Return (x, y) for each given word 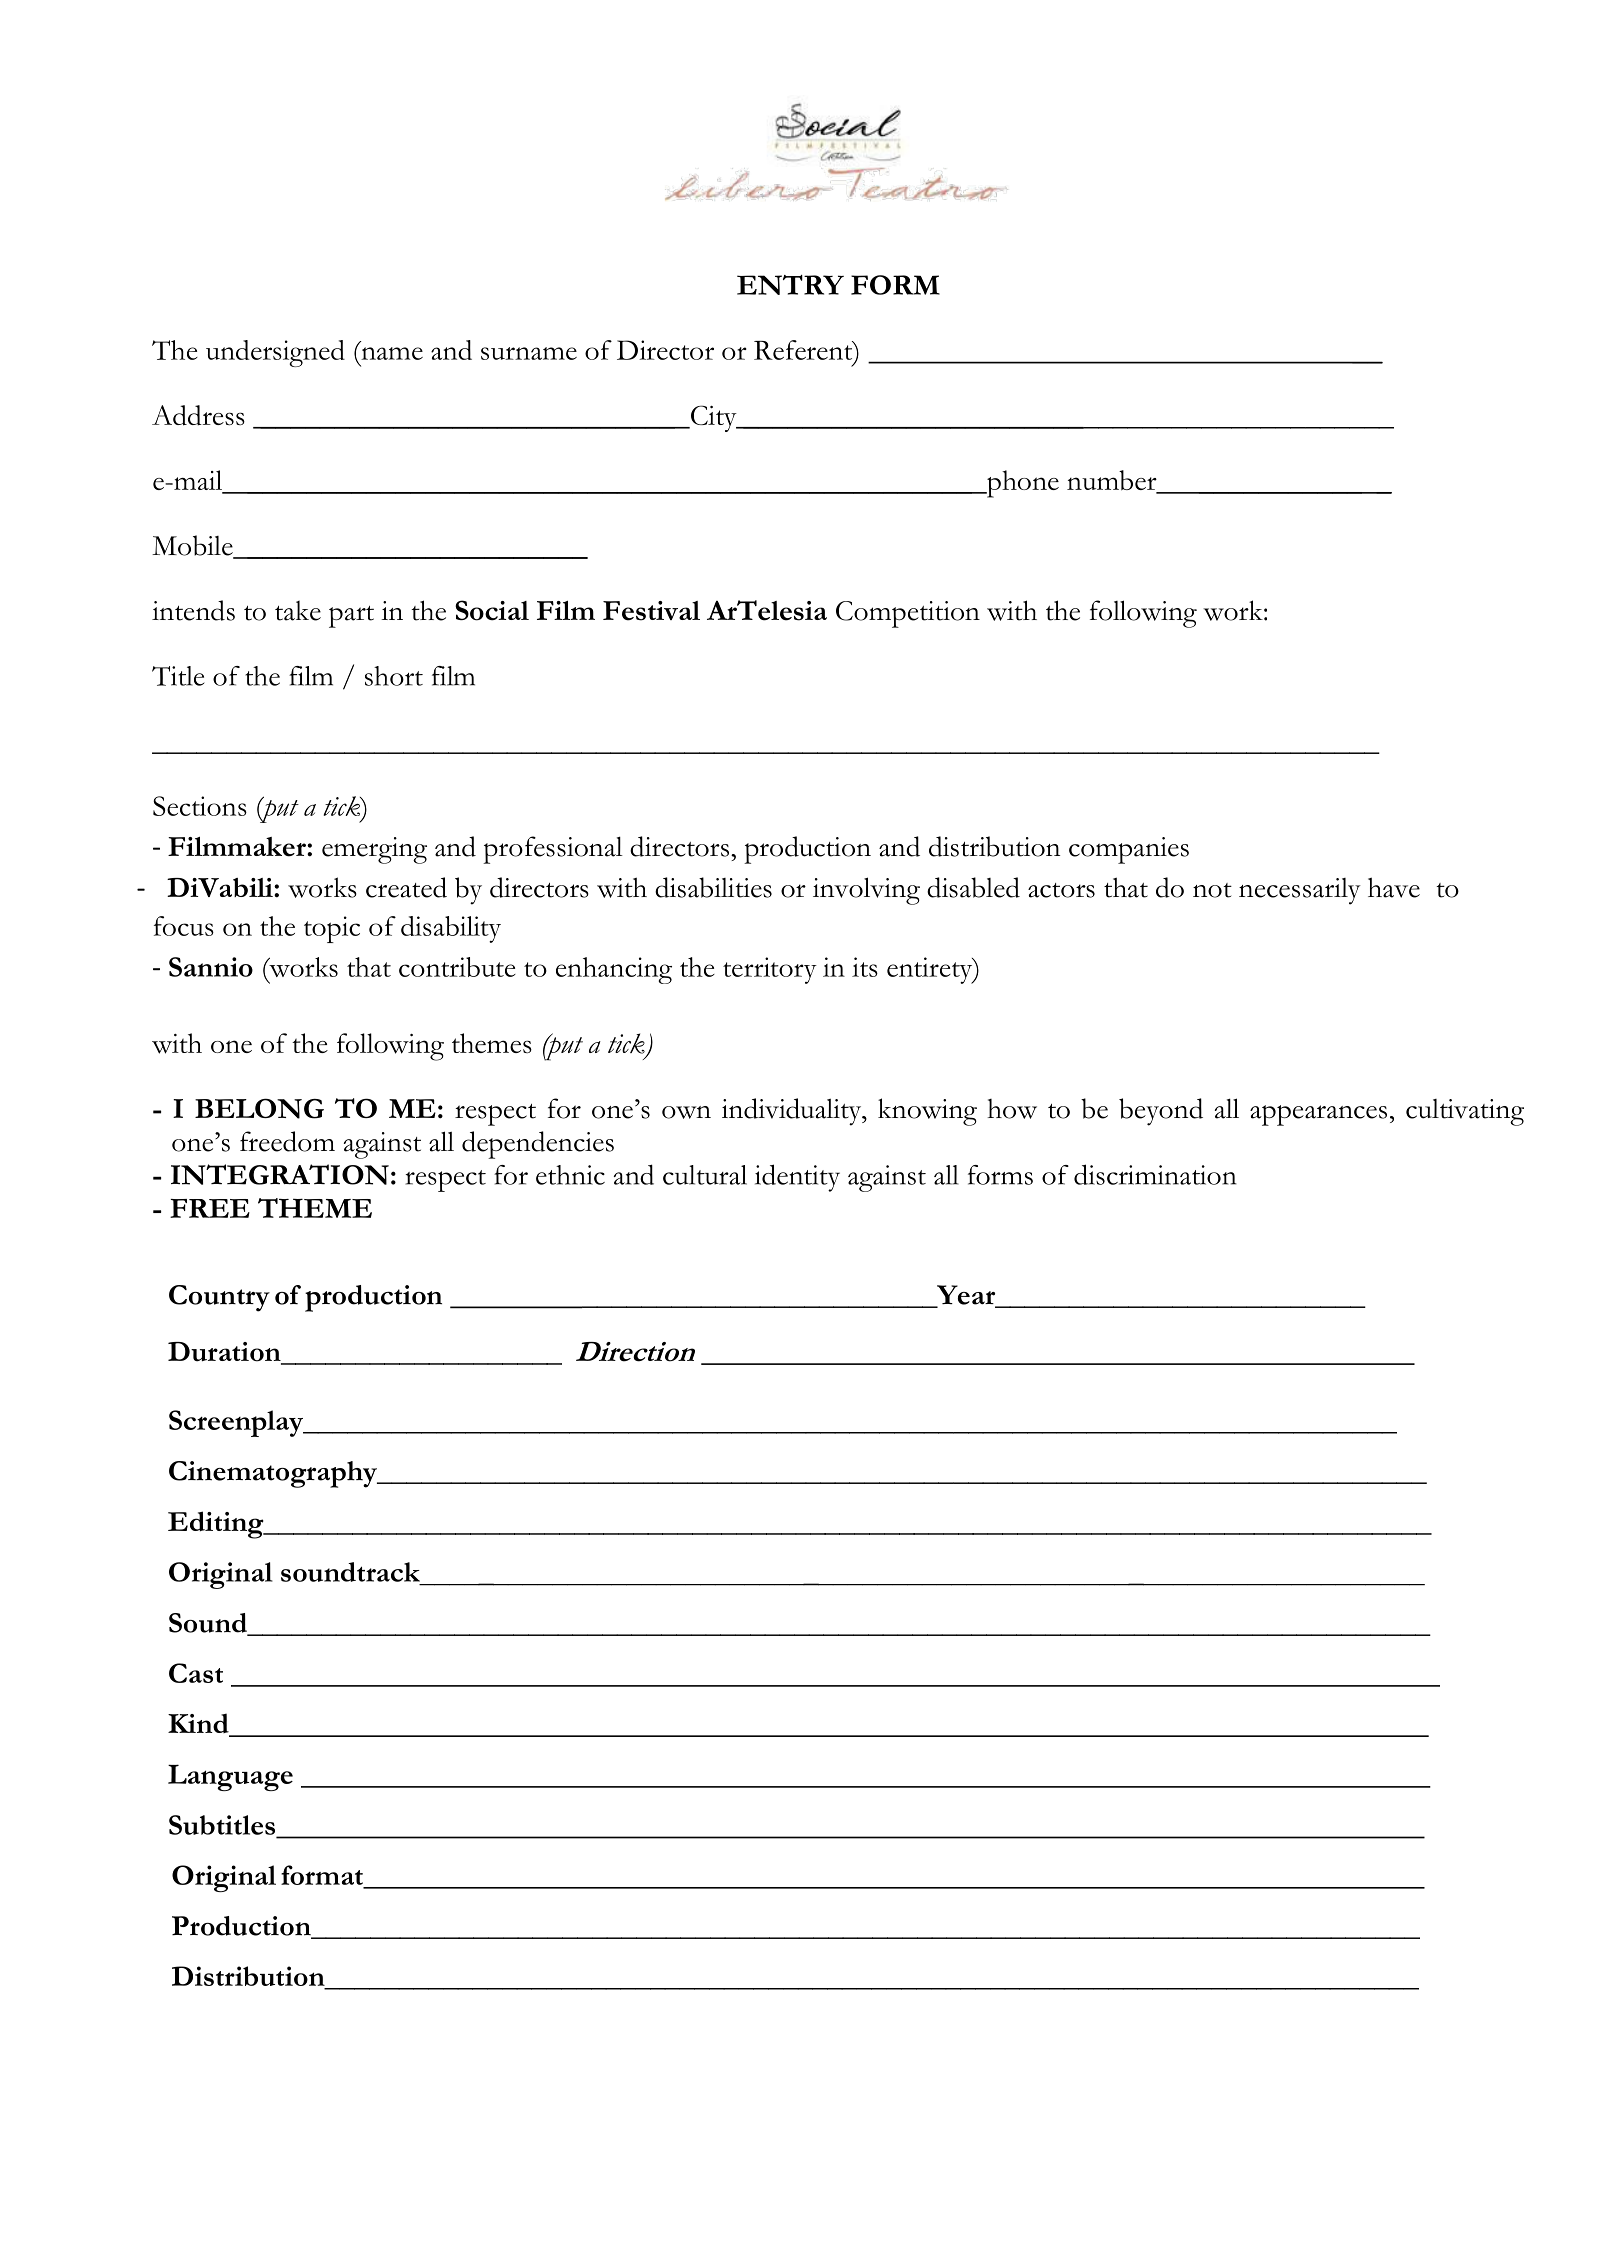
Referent (804, 350)
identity (797, 1178)
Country (219, 1298)
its (865, 967)
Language (230, 1777)
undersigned (275, 353)
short (394, 676)
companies (1129, 850)
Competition (908, 614)
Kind (199, 1725)
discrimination (1155, 1174)
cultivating (1465, 1112)
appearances (1318, 1115)
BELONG (259, 1108)
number (1113, 481)
